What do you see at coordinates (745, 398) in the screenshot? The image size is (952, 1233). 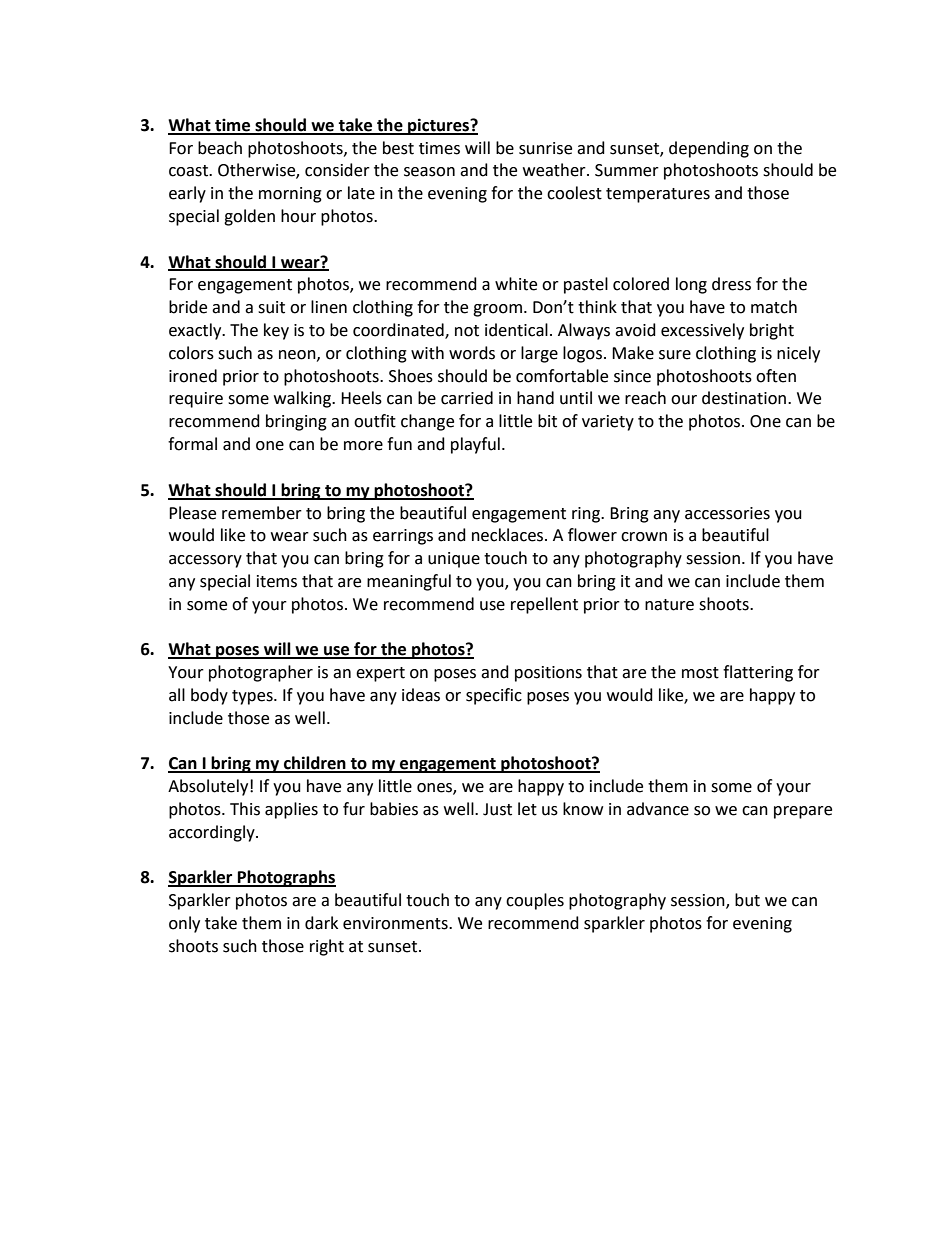 I see `destination` at bounding box center [745, 398].
